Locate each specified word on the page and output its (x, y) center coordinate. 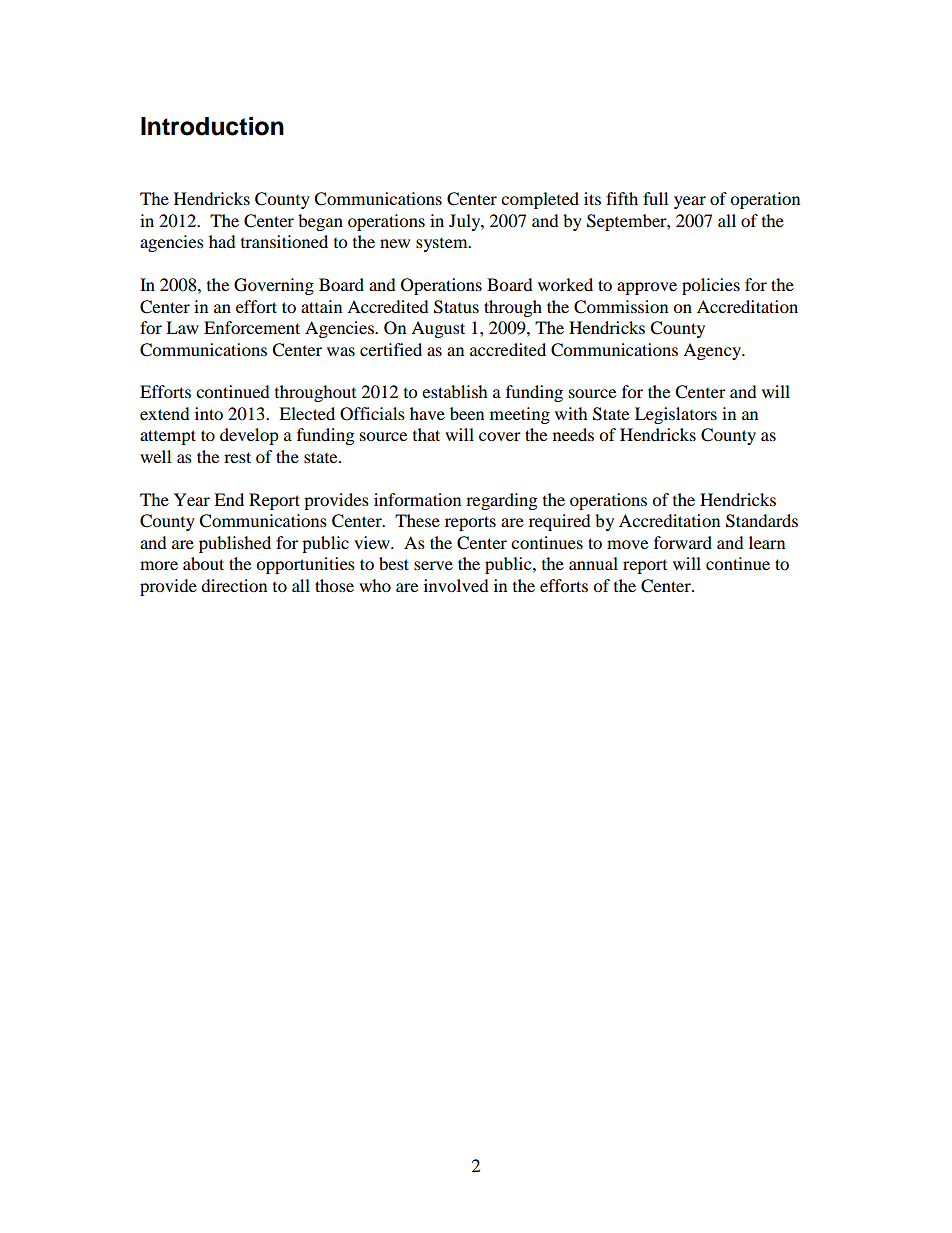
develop (249, 436)
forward (683, 542)
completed (540, 200)
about (203, 563)
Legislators (676, 415)
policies (711, 286)
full (655, 198)
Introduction (212, 126)
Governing (274, 286)
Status (456, 307)
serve (433, 565)
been (467, 413)
